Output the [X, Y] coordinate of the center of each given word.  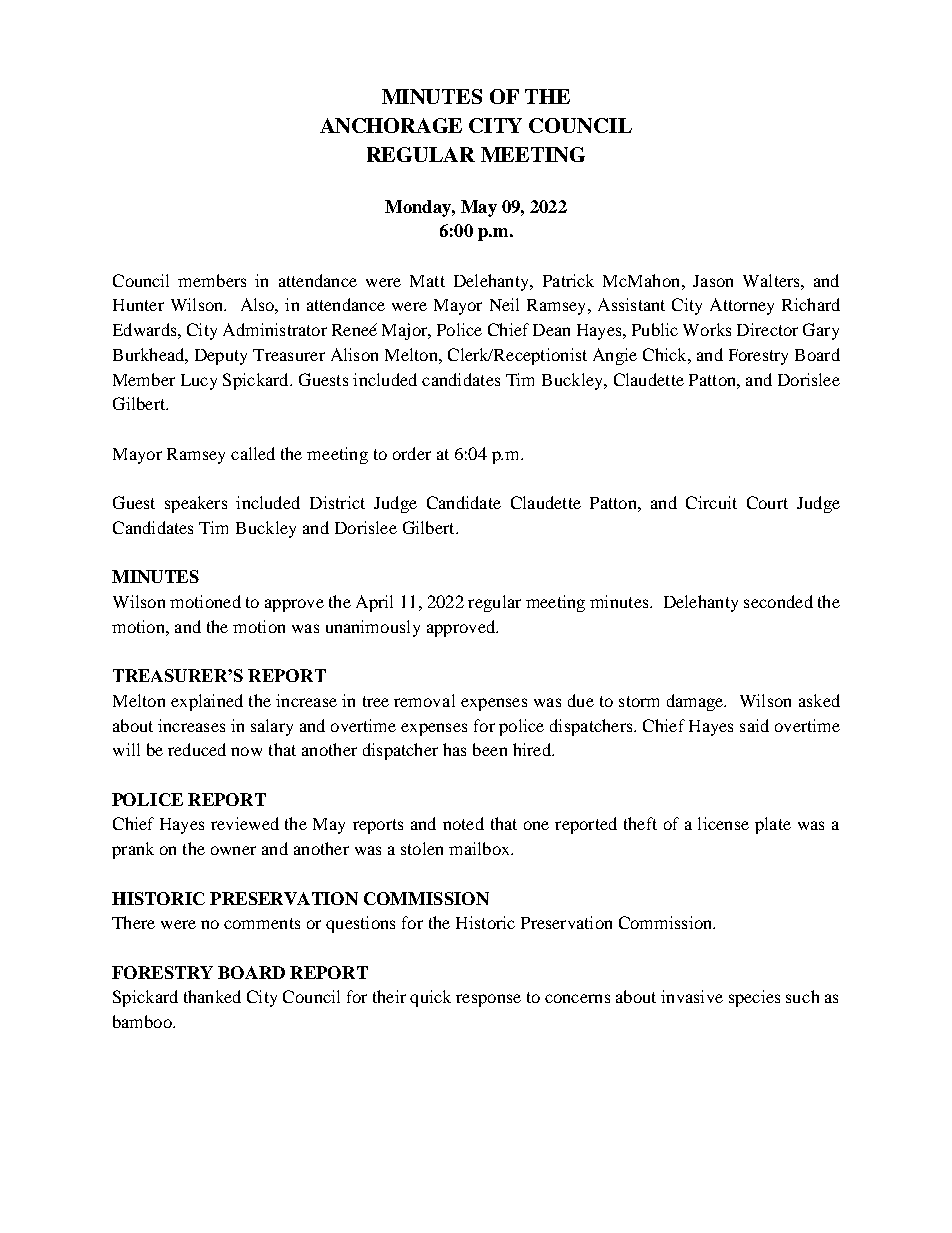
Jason [713, 281]
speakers [196, 504]
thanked [212, 996]
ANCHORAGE [391, 125]
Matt [427, 281]
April [374, 603]
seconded [778, 601]
